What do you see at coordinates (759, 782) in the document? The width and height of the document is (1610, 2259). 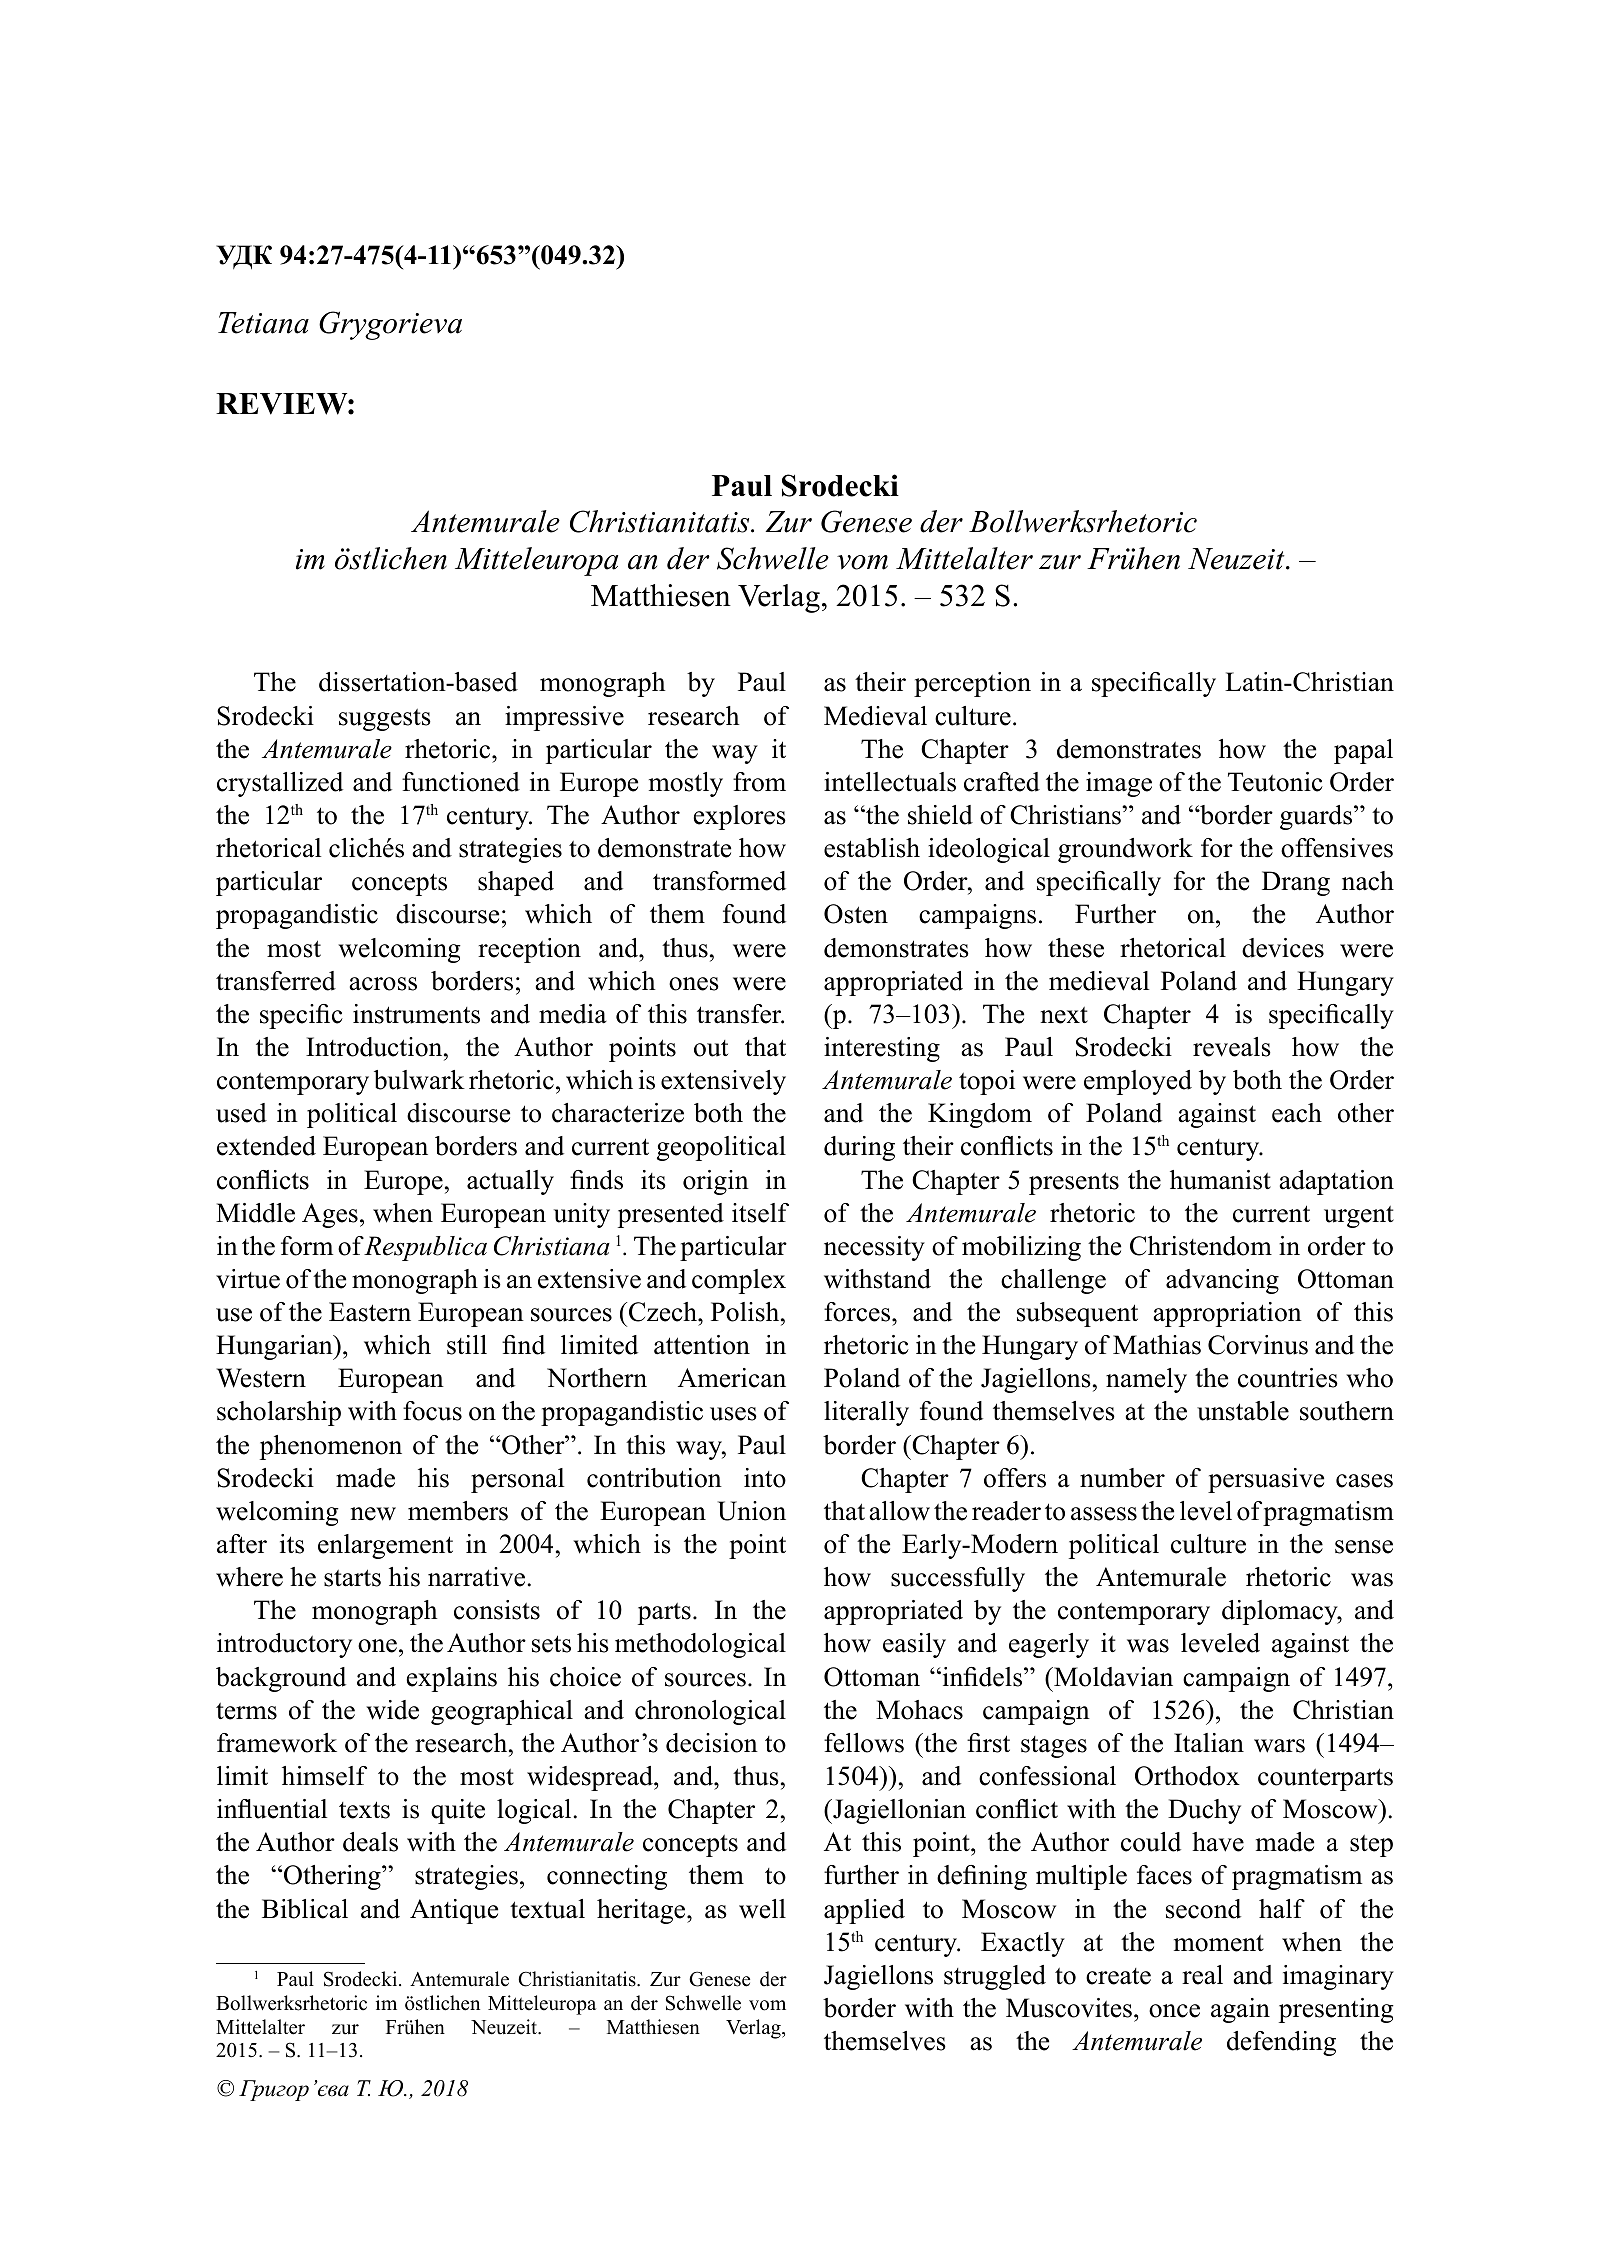 I see `from` at bounding box center [759, 782].
